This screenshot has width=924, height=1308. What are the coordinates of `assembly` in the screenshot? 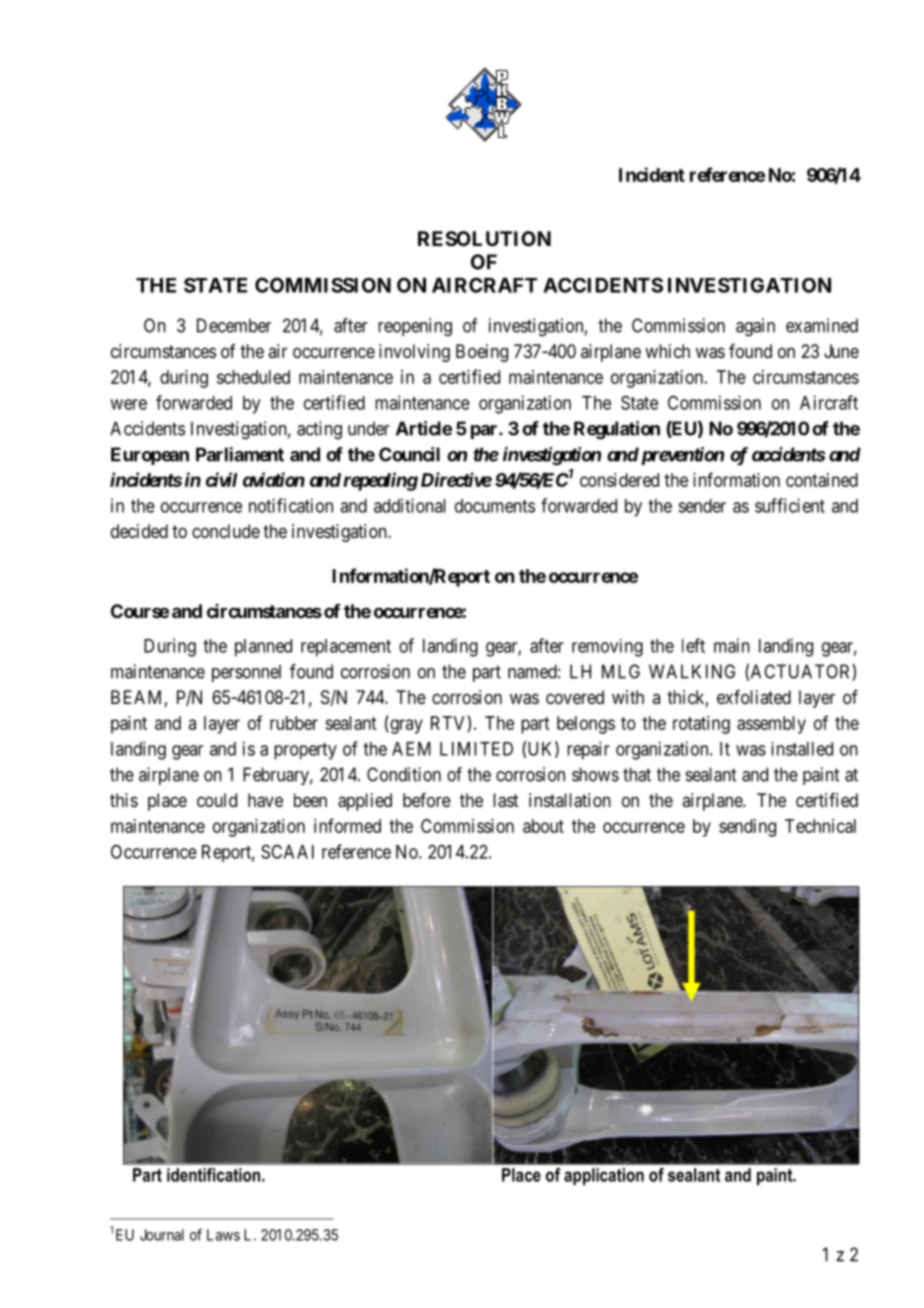 It's located at (771, 725).
